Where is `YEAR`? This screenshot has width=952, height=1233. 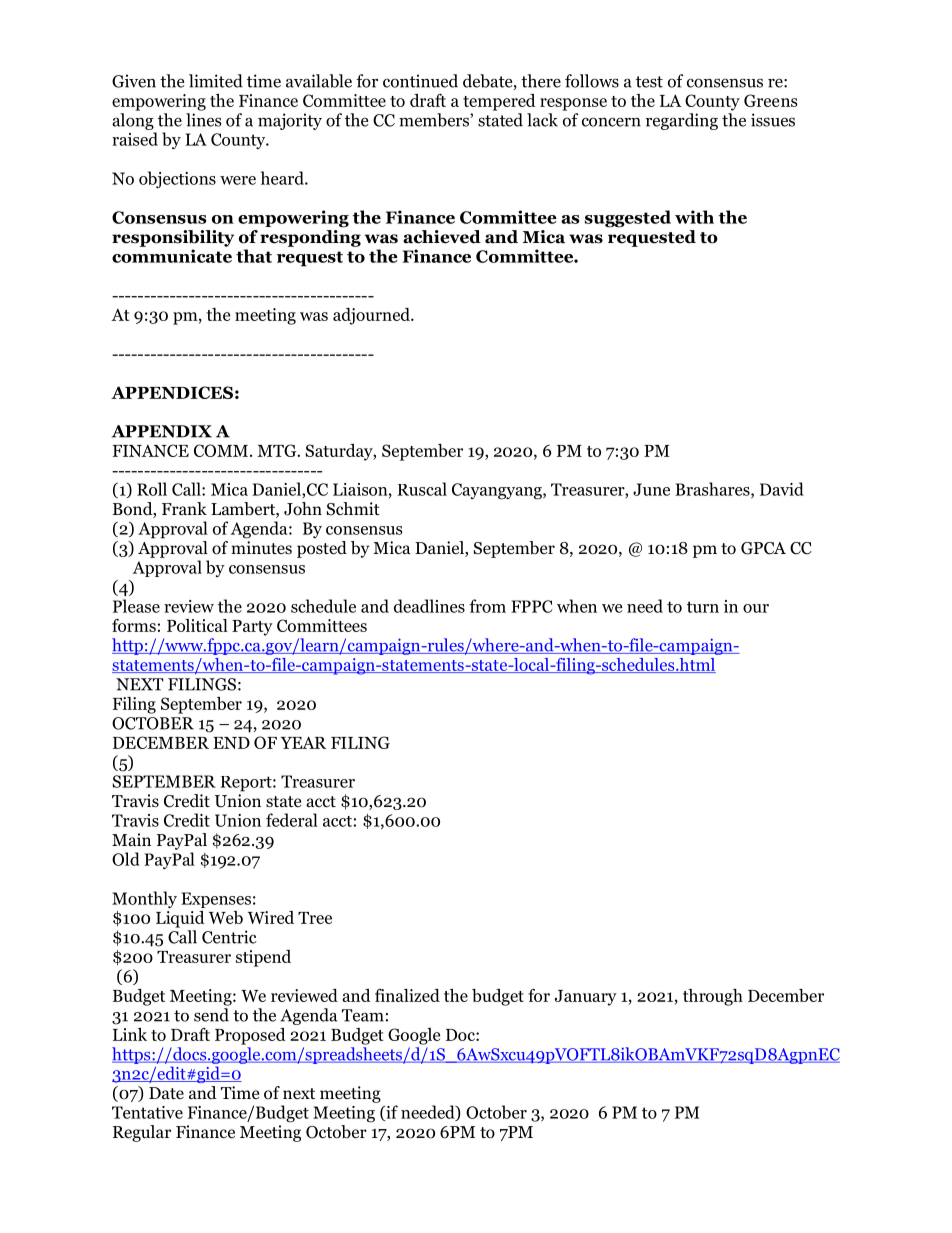
YEAR is located at coordinates (303, 742).
